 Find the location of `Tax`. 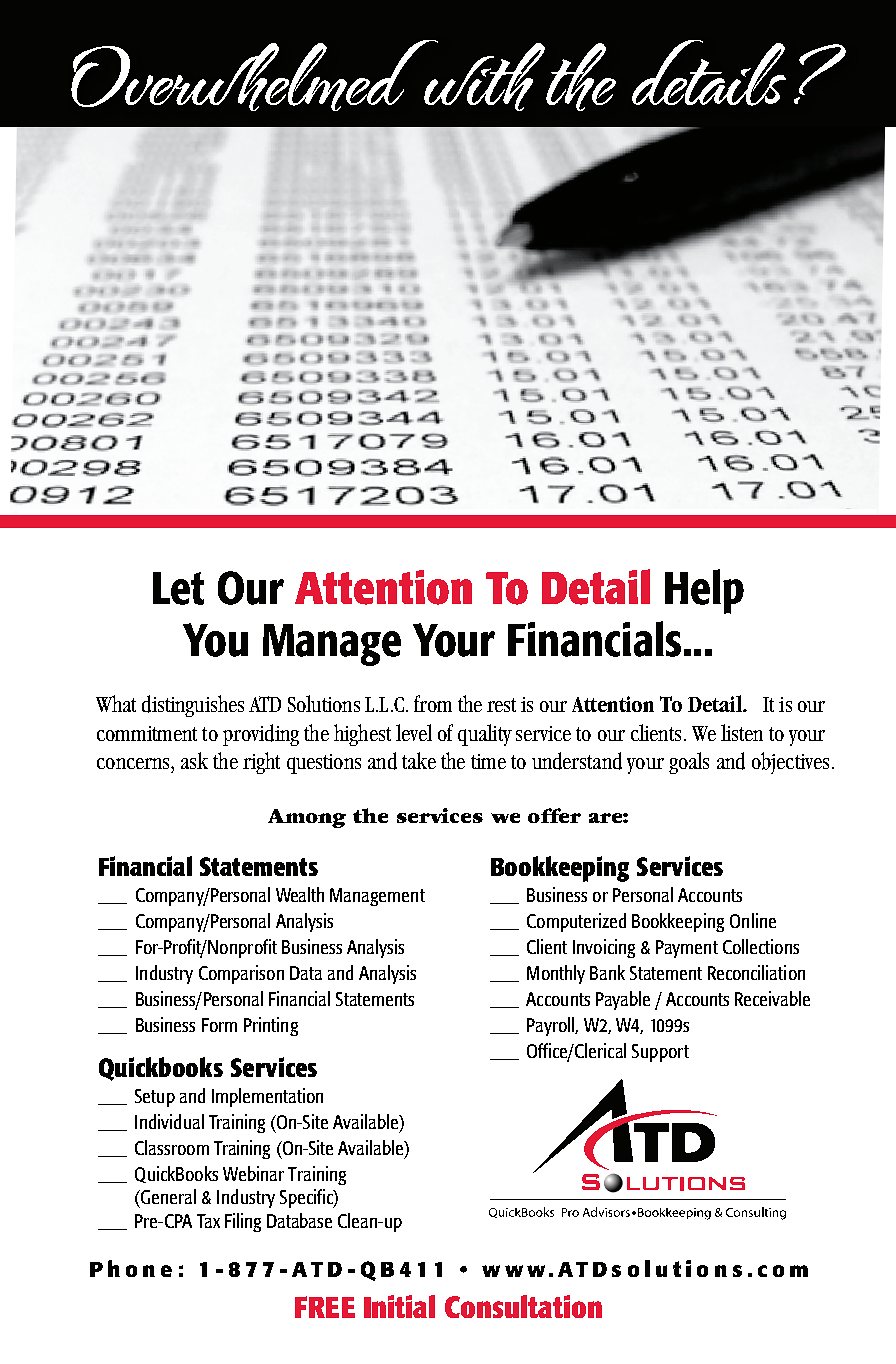

Tax is located at coordinates (208, 1221).
